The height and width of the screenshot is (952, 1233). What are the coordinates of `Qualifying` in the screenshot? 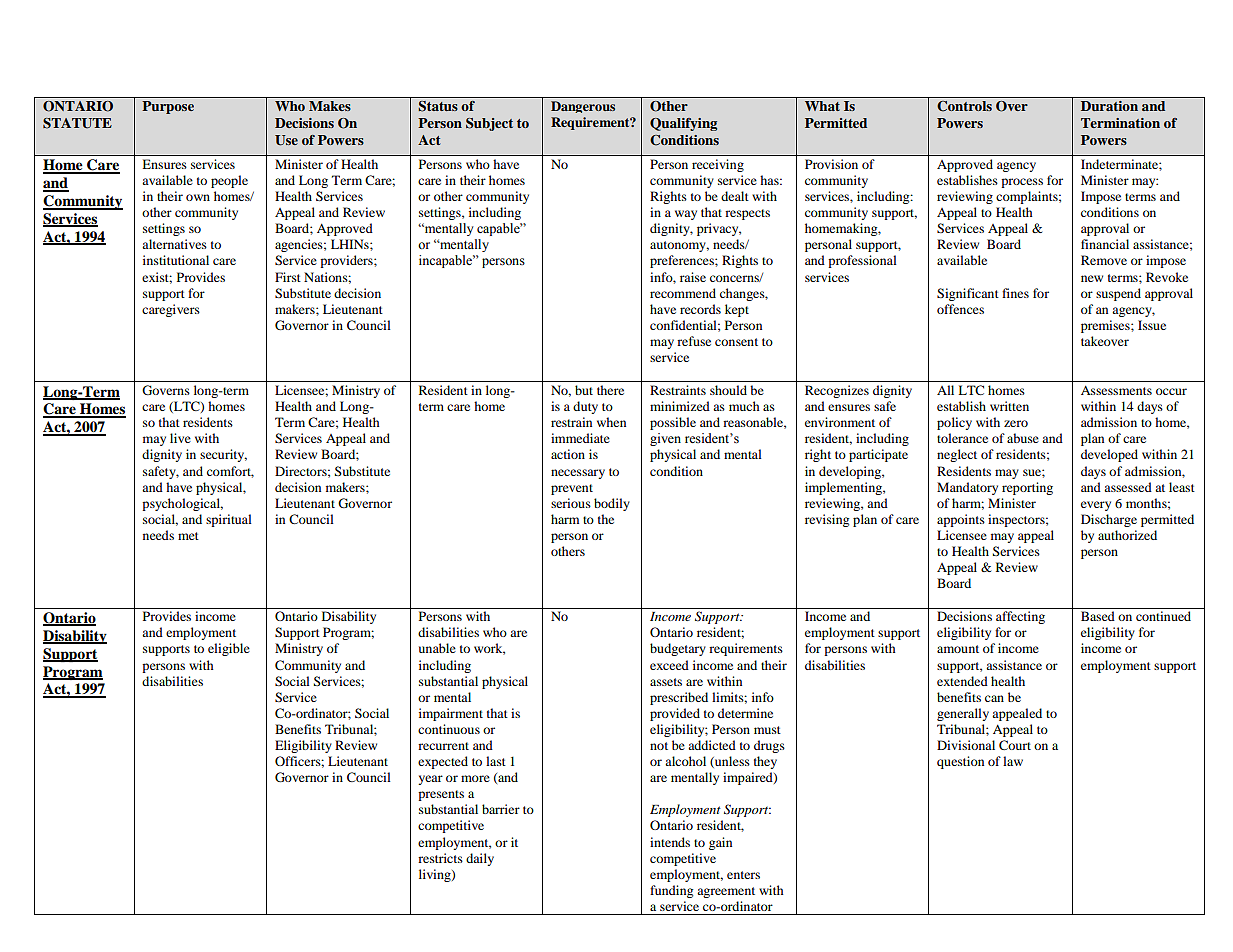 It's located at (683, 124).
